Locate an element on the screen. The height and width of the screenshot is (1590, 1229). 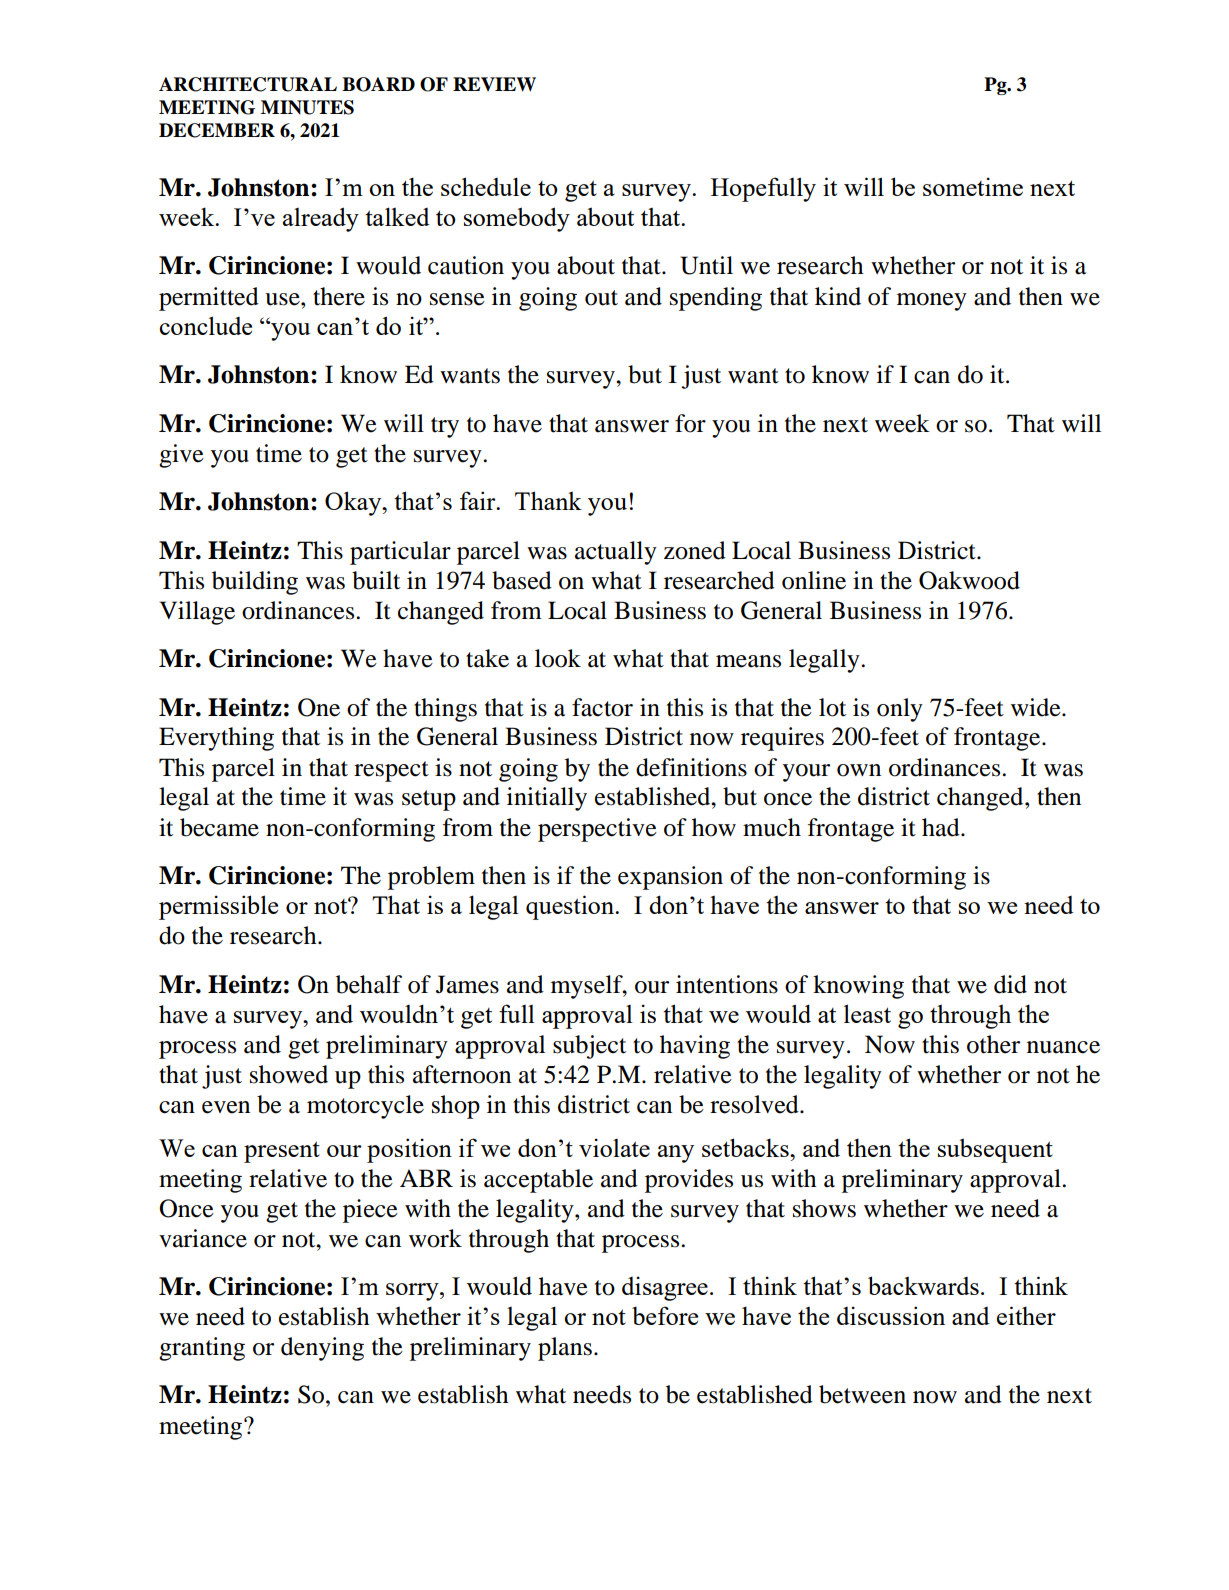
MINUTES is located at coordinates (307, 107).
